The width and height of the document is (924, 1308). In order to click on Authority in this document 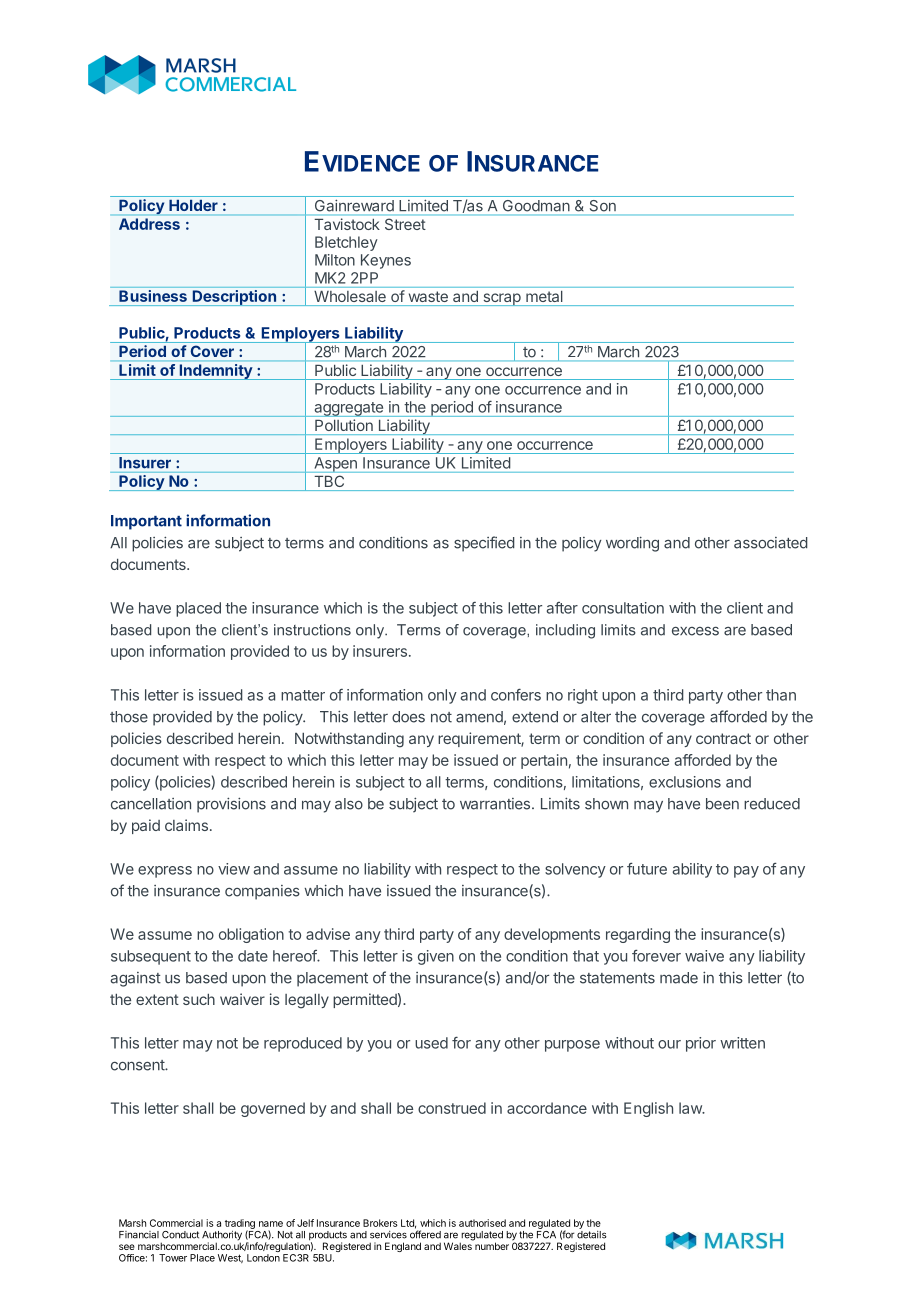, I will do `click(222, 1237)`.
